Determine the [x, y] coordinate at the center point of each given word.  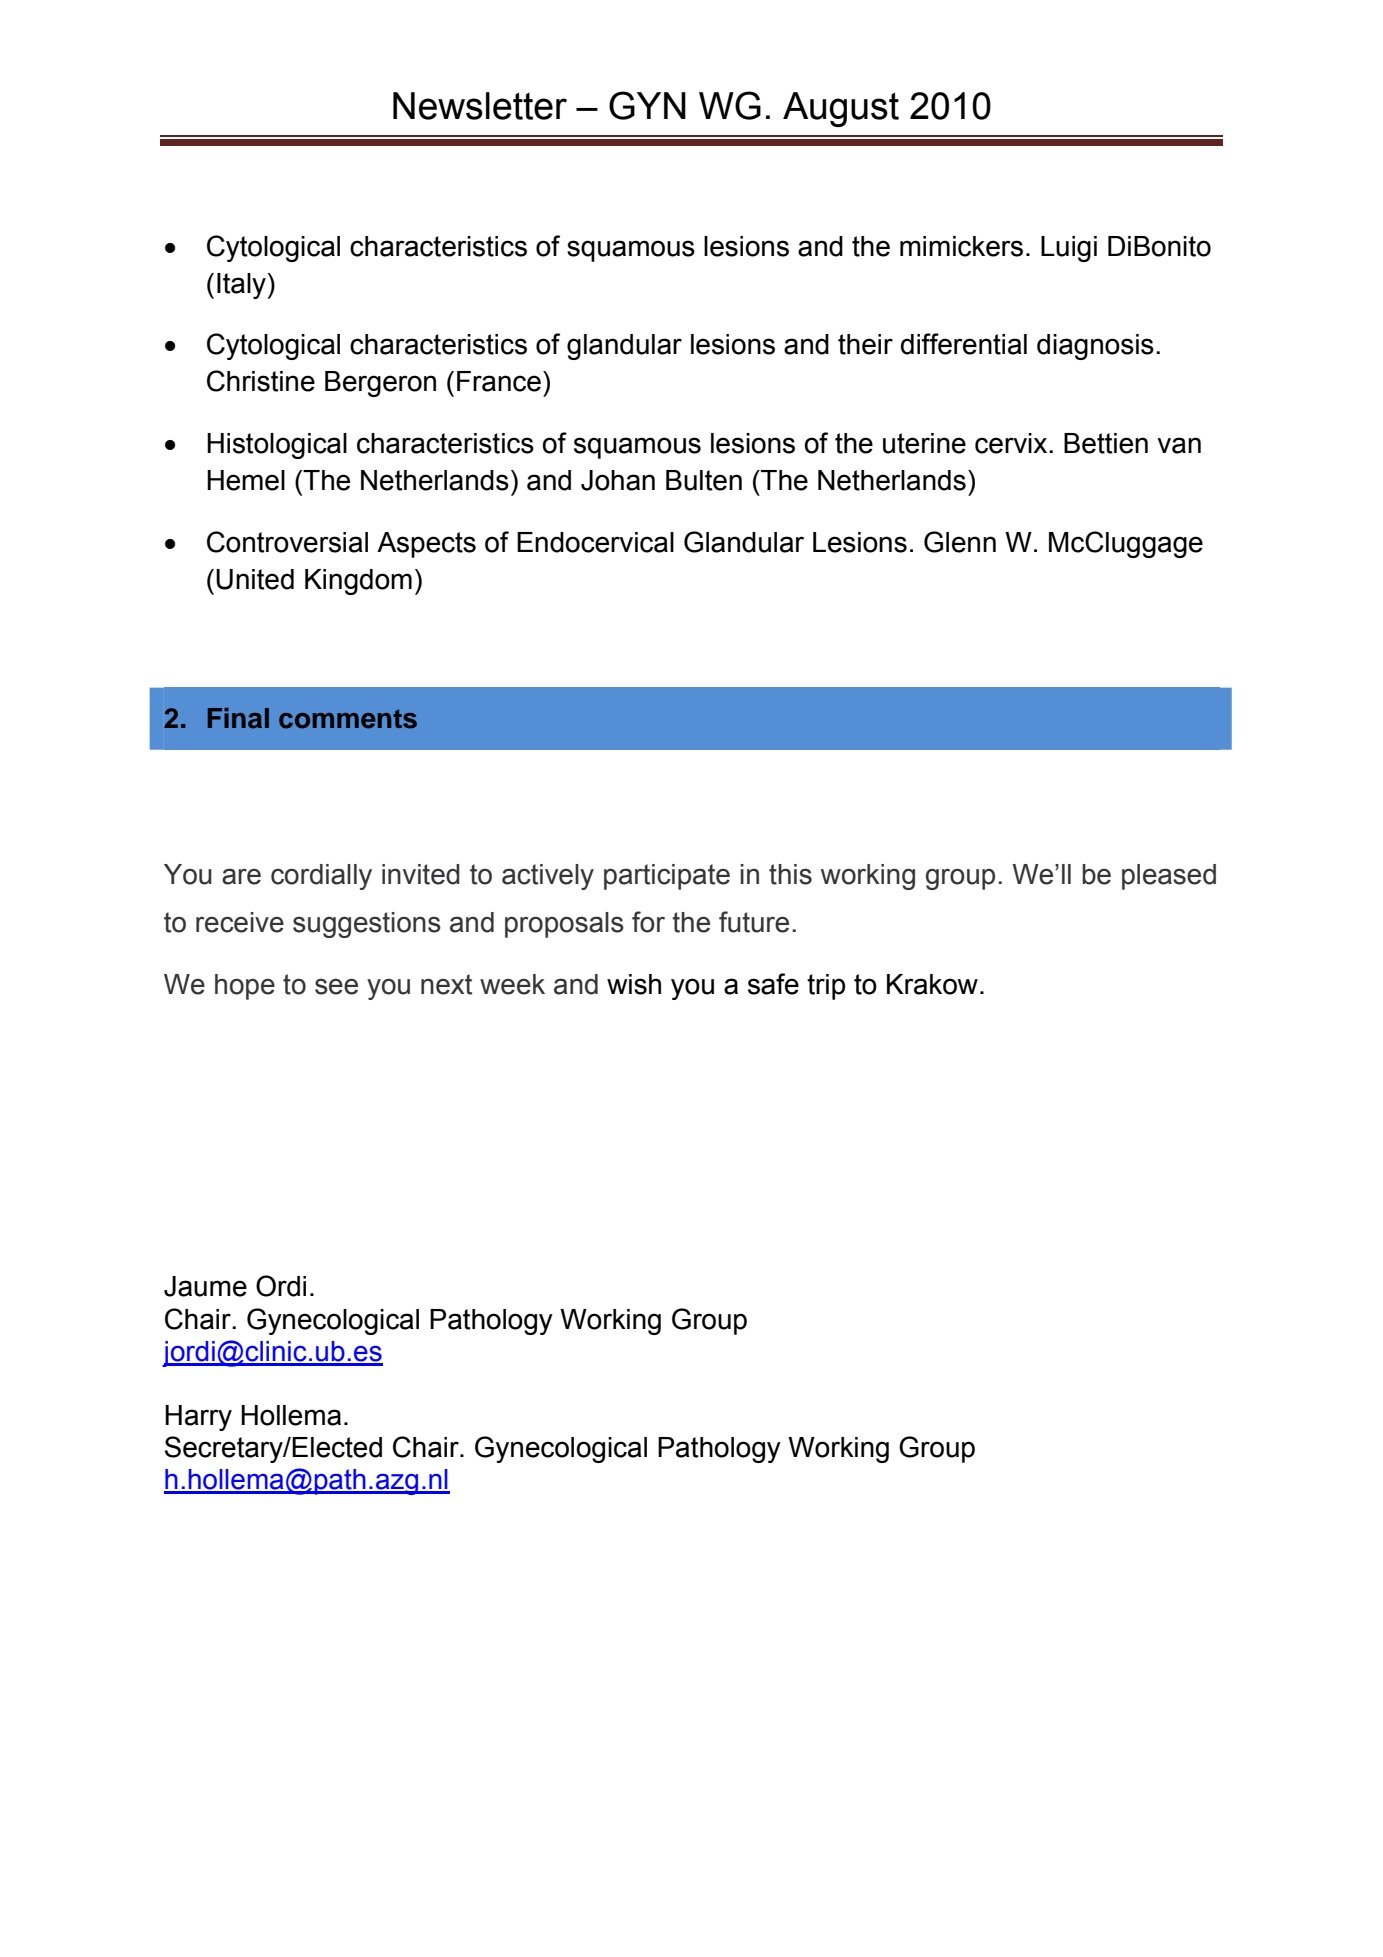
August [841, 109]
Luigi [1069, 249]
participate [667, 877]
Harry [198, 1418]
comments [348, 719]
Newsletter [480, 106]
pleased [1169, 877]
